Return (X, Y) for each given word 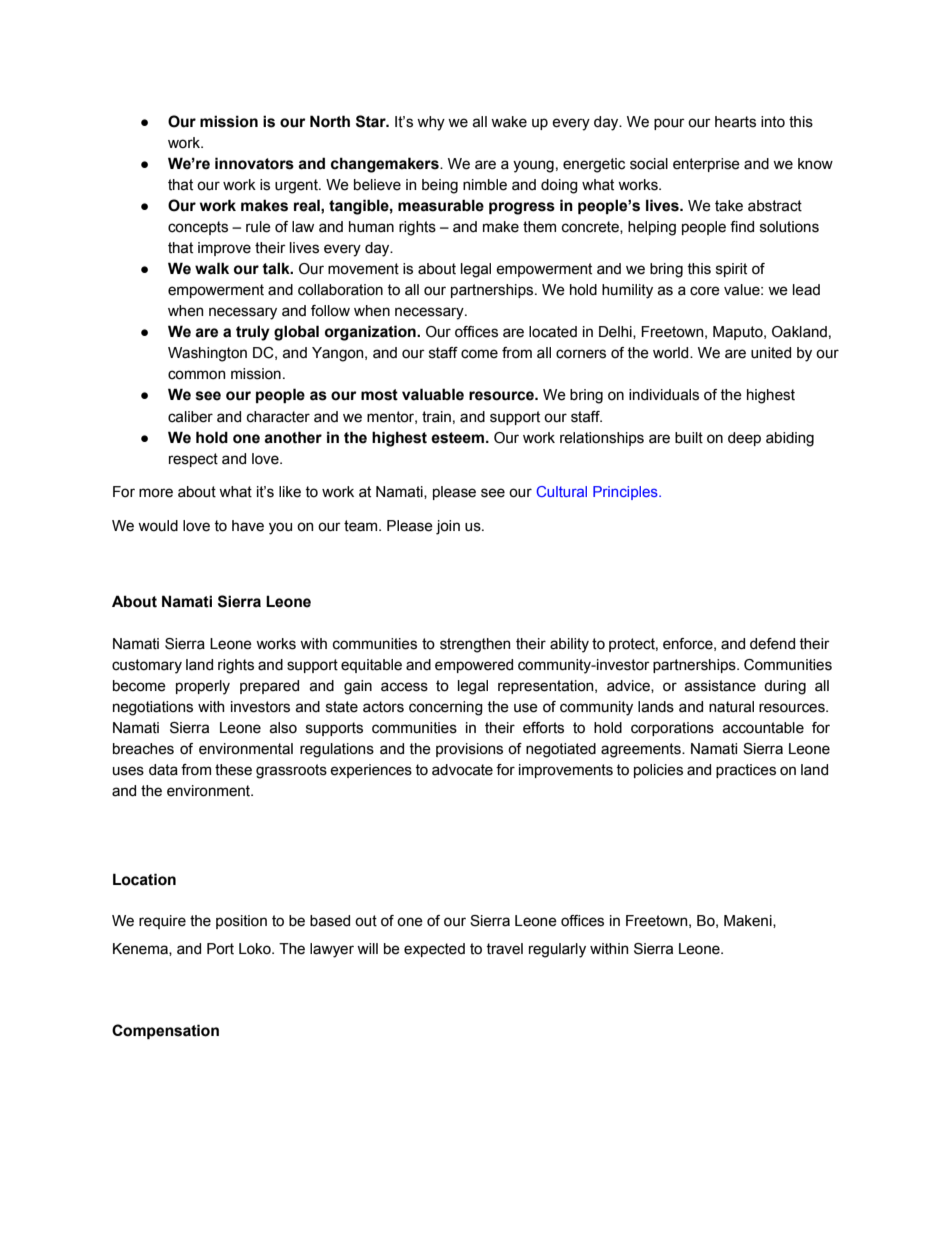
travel (504, 949)
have (248, 526)
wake (509, 122)
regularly (557, 950)
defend (772, 644)
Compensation (165, 1031)
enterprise (706, 165)
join (448, 527)
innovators (254, 163)
